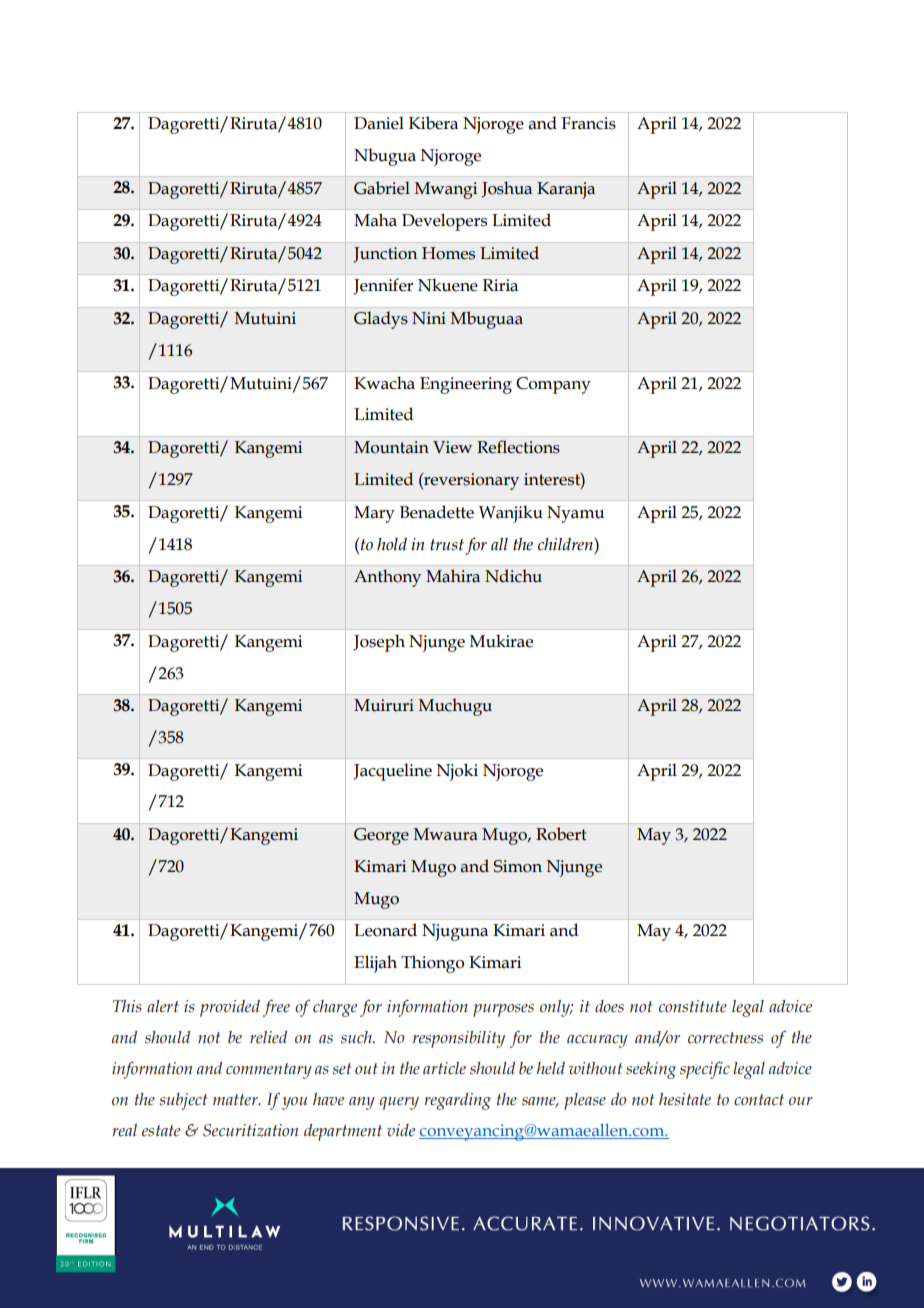  What do you see at coordinates (381, 836) in the screenshot?
I see `George` at bounding box center [381, 836].
